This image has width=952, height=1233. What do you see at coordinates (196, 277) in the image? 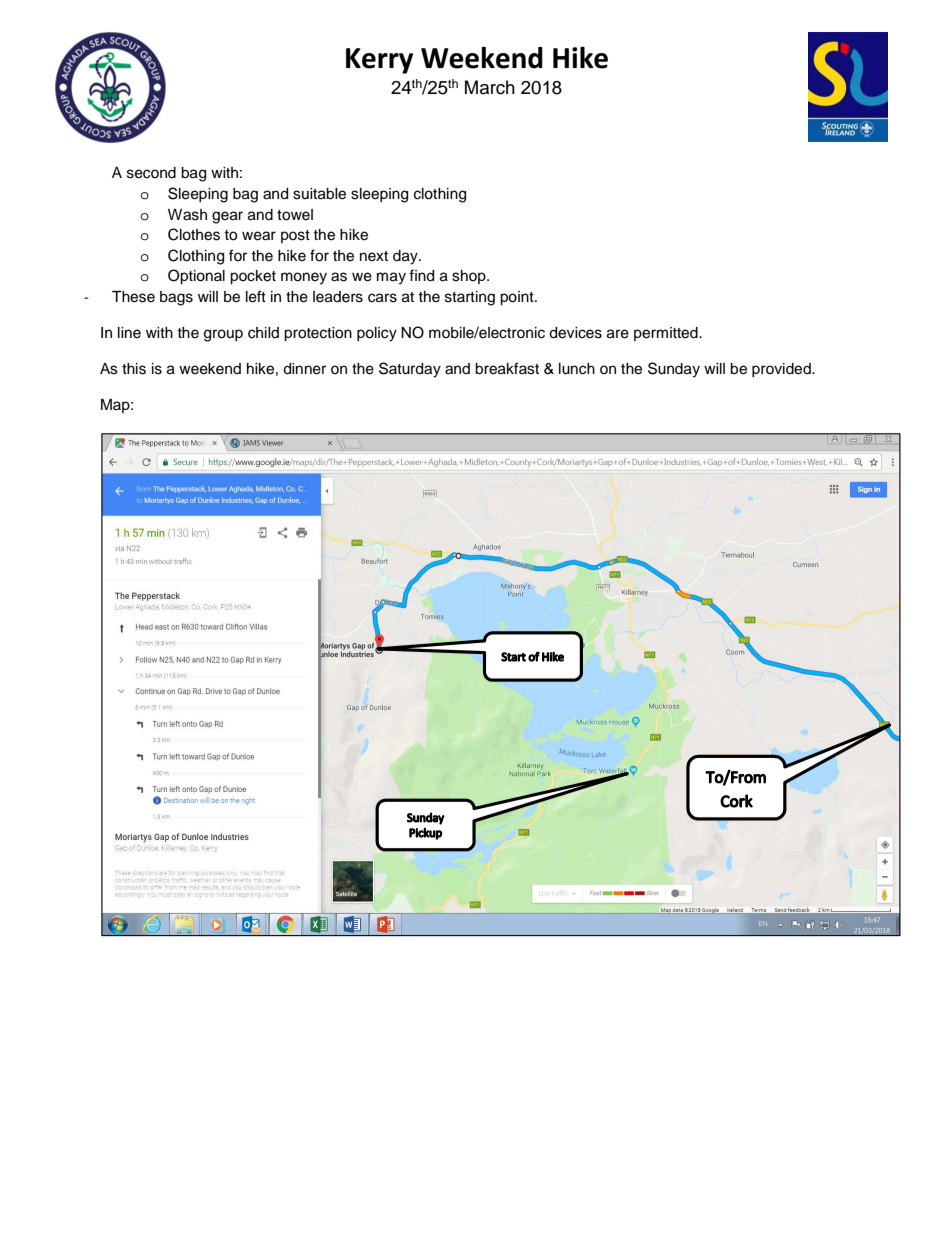
I see `Optional` at bounding box center [196, 277].
